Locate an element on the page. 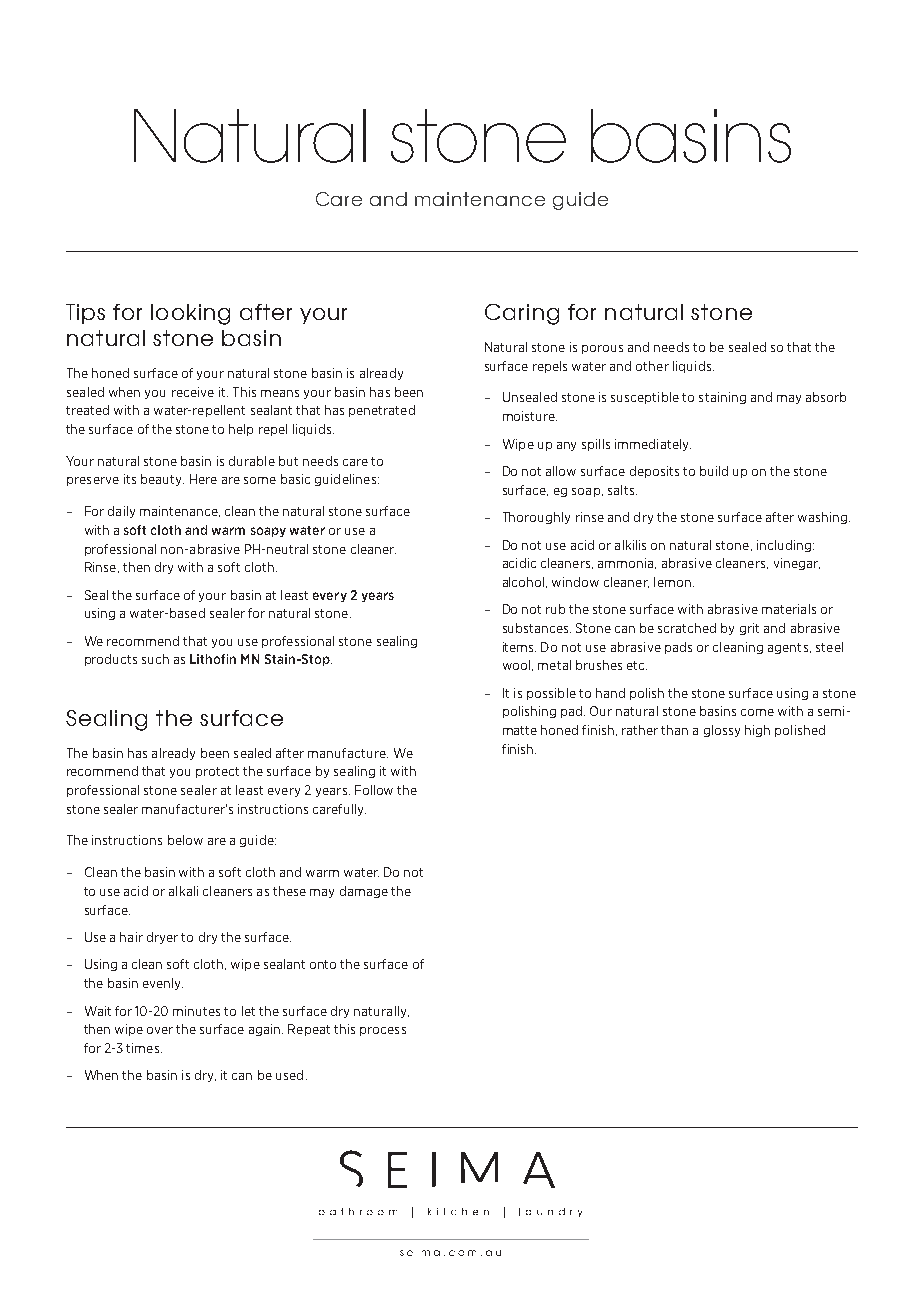  times is located at coordinates (144, 1048).
